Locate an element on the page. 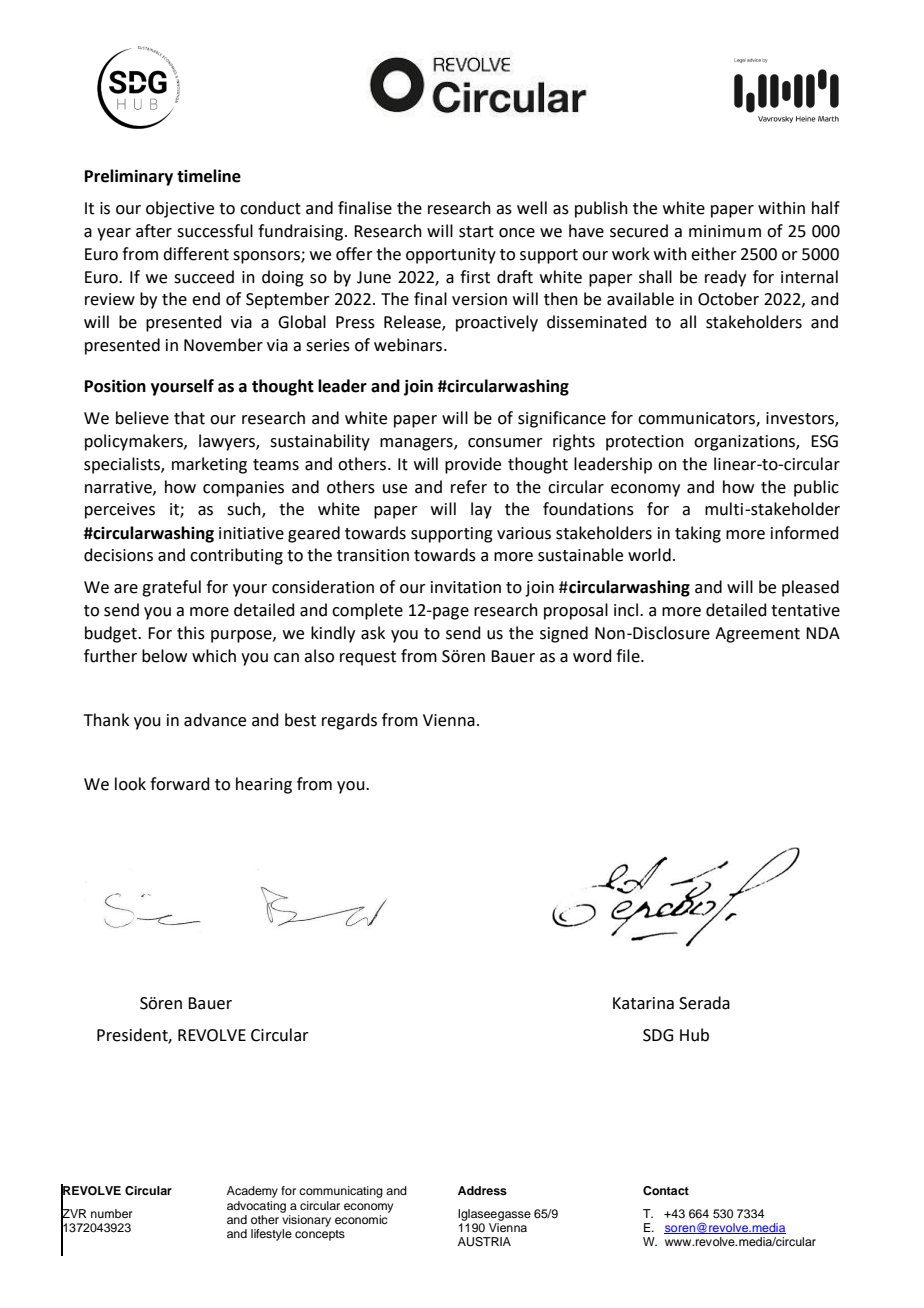  Contact is located at coordinates (666, 1191).
